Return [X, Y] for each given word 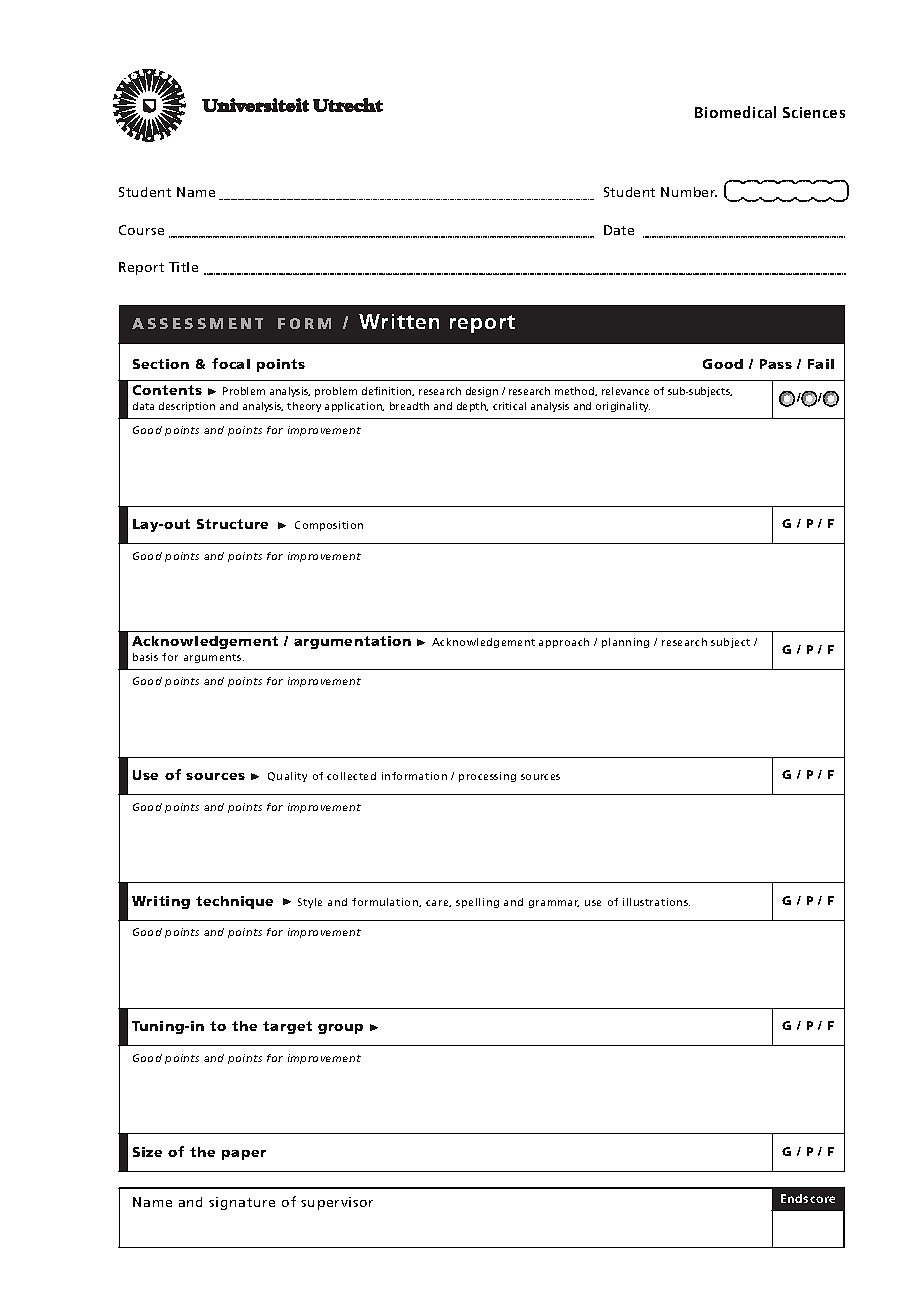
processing [487, 777]
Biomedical [735, 112]
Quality [287, 777]
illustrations [656, 902]
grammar [554, 904]
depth [472, 407]
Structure [232, 524]
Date [619, 230]
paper [244, 1155]
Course [141, 230]
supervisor [337, 1203]
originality [623, 407]
